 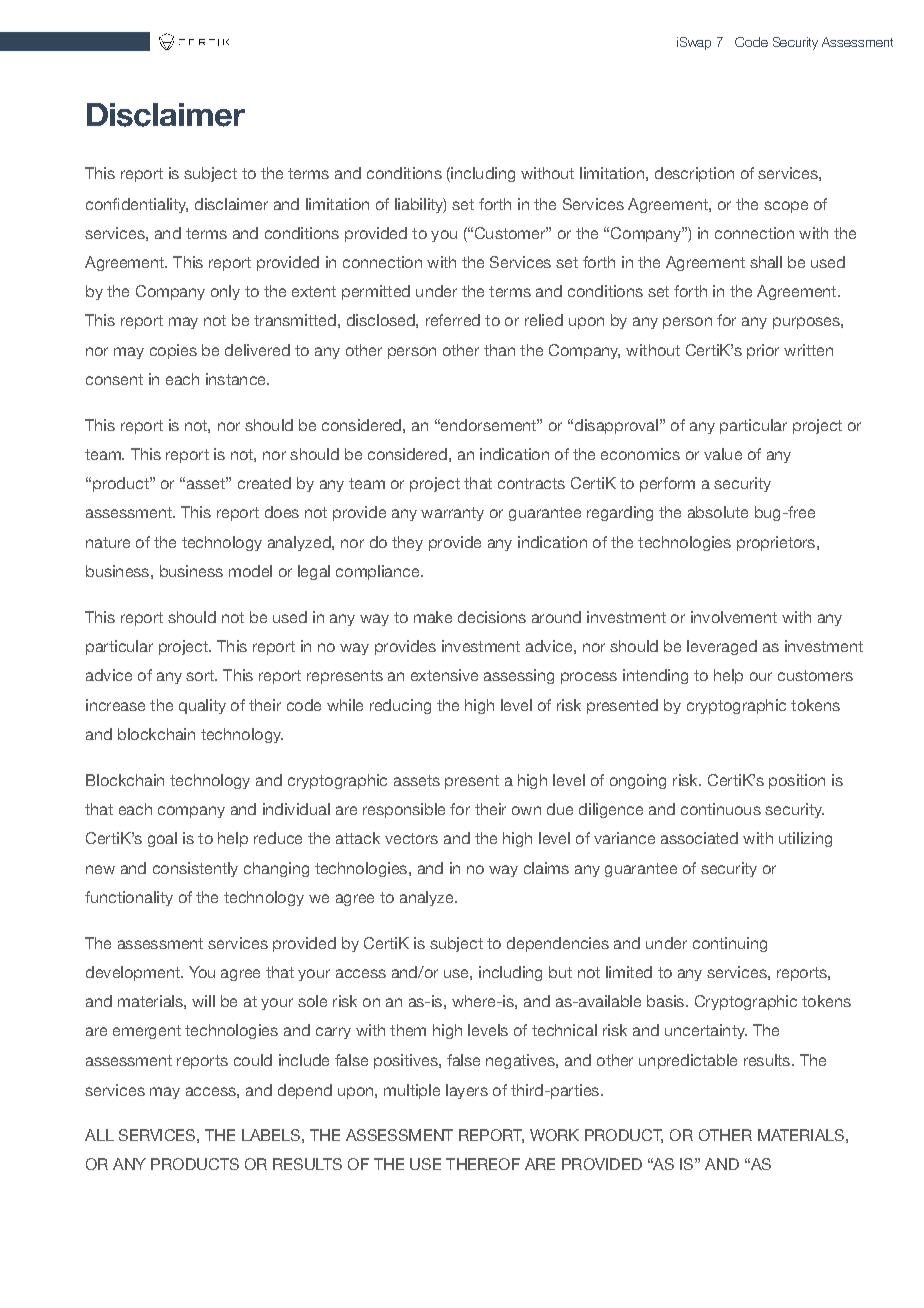 I want to click on only, so click(x=225, y=292).
